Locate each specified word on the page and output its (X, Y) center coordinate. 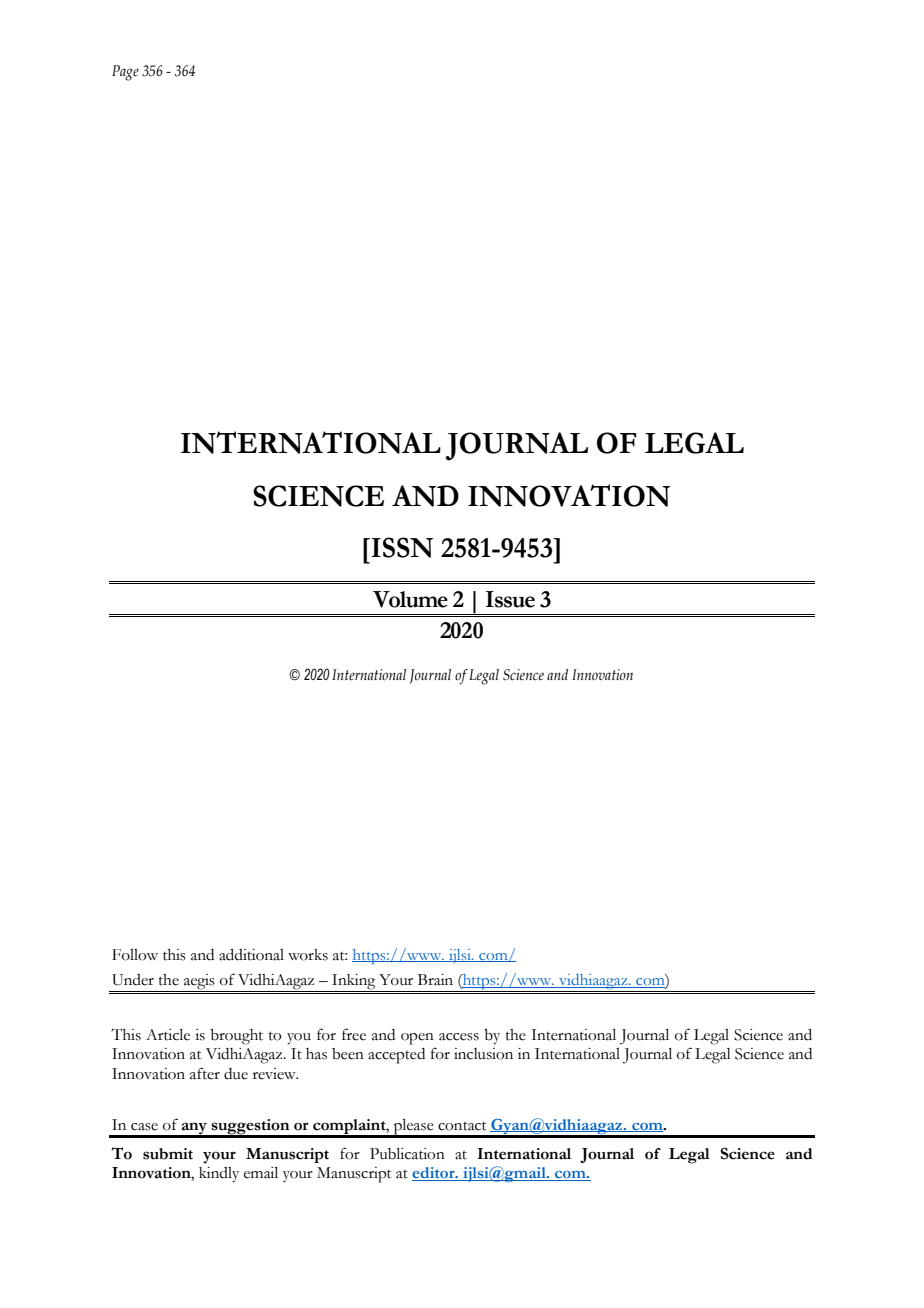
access (459, 1037)
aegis (199, 983)
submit (168, 1154)
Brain (435, 980)
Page (125, 73)
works (308, 955)
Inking (354, 983)
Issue (510, 599)
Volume (410, 599)
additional (251, 955)
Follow (135, 955)
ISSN (402, 547)
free (354, 1034)
